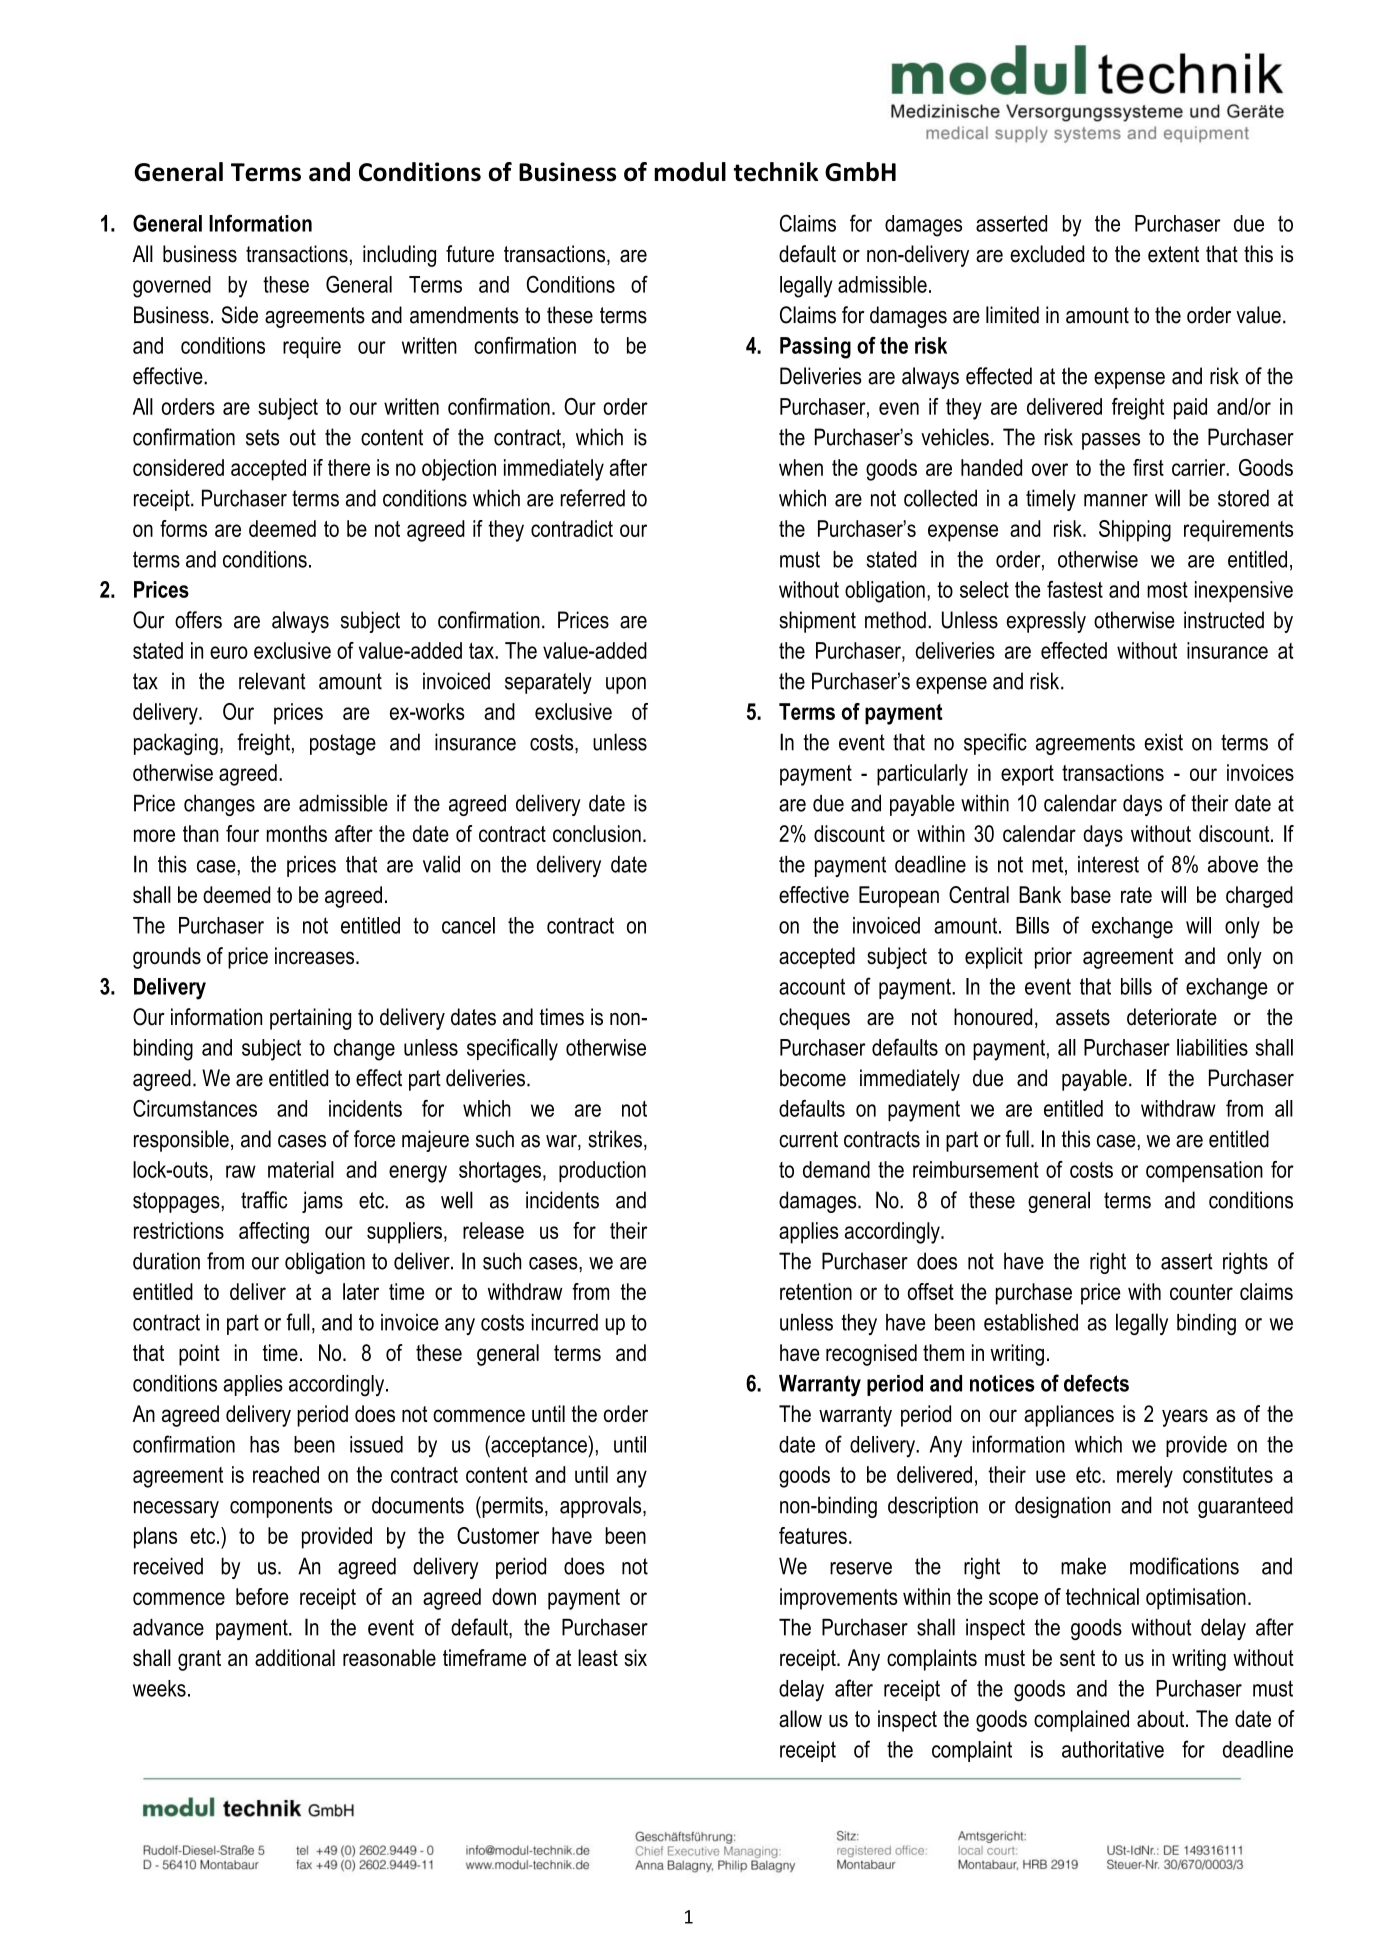 The height and width of the screenshot is (1947, 1377). Describe the element at coordinates (297, 833) in the screenshot. I see `months` at that location.
